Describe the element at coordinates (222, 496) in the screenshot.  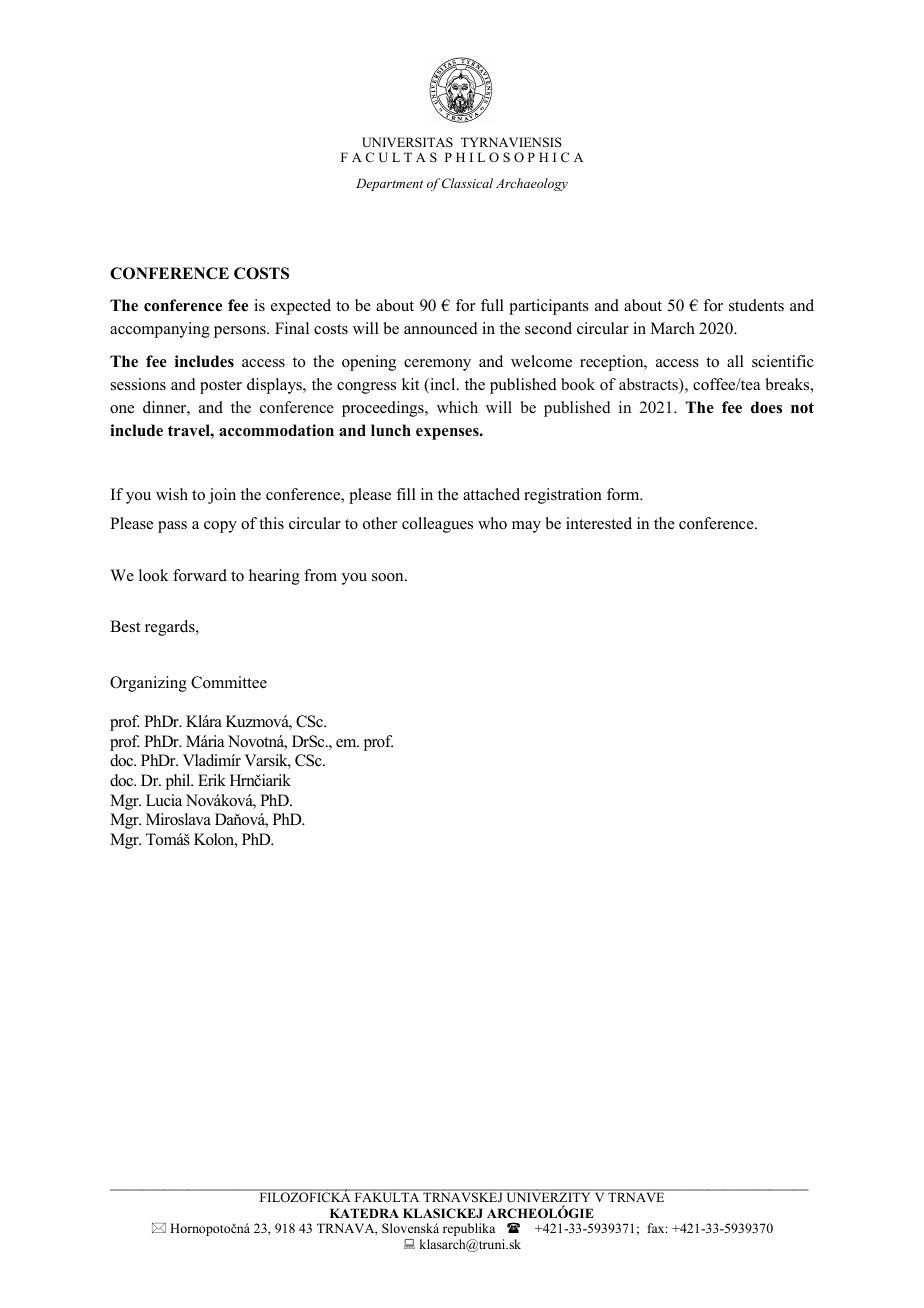
I see `join` at that location.
